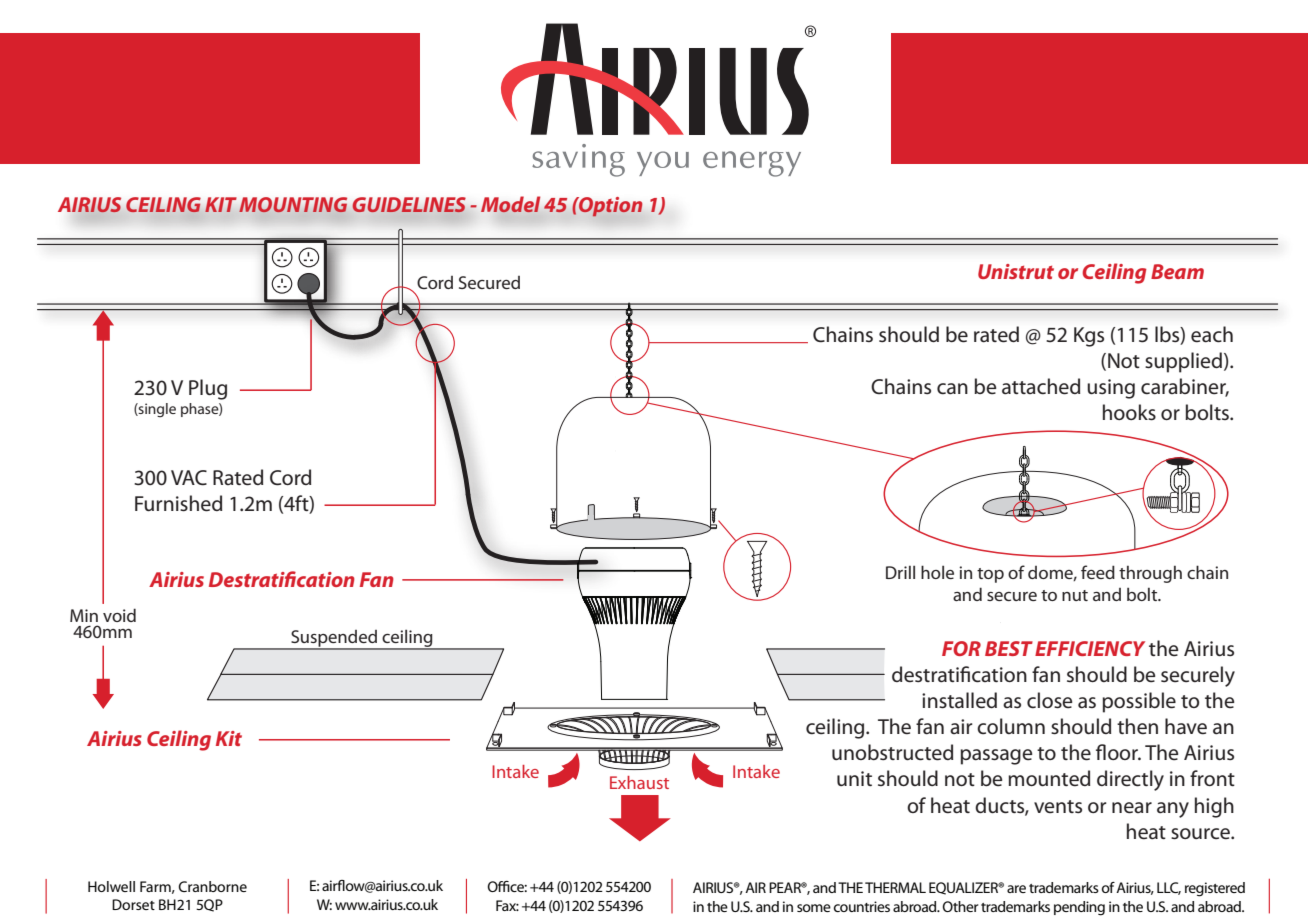  Describe the element at coordinates (639, 782) in the screenshot. I see `Exhaust` at that location.
